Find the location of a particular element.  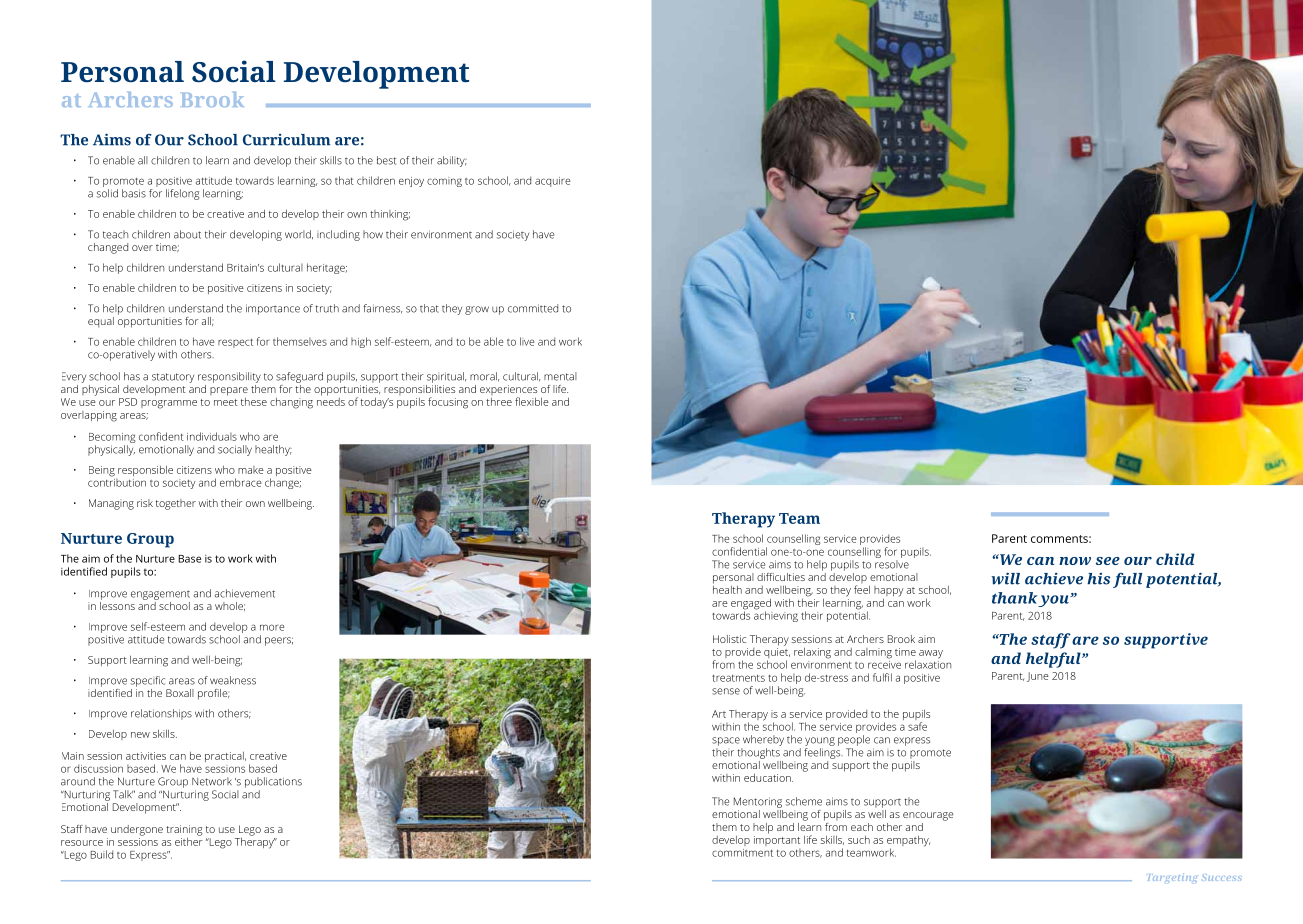

ability is located at coordinates (452, 161).
